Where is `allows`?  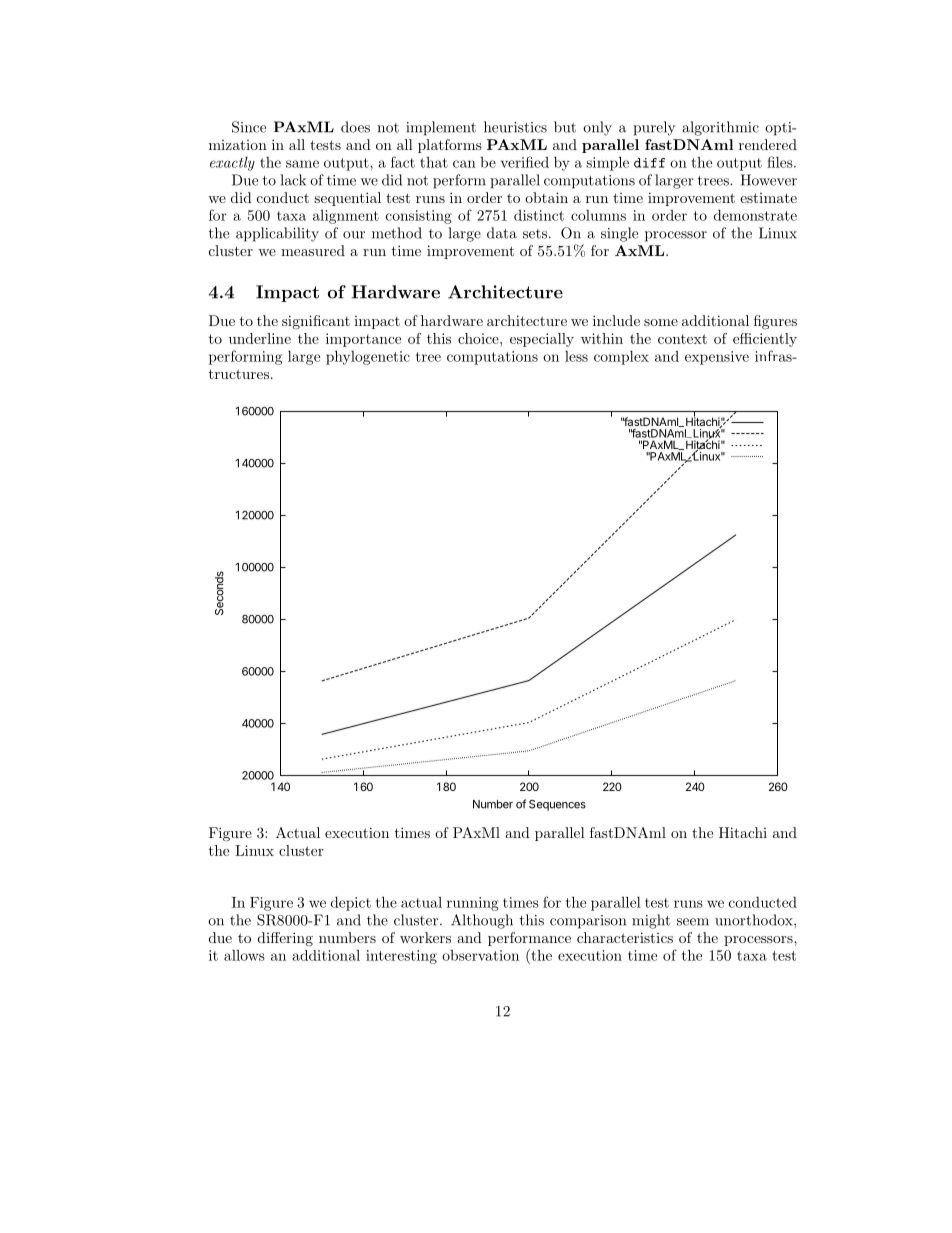
allows is located at coordinates (244, 955).
